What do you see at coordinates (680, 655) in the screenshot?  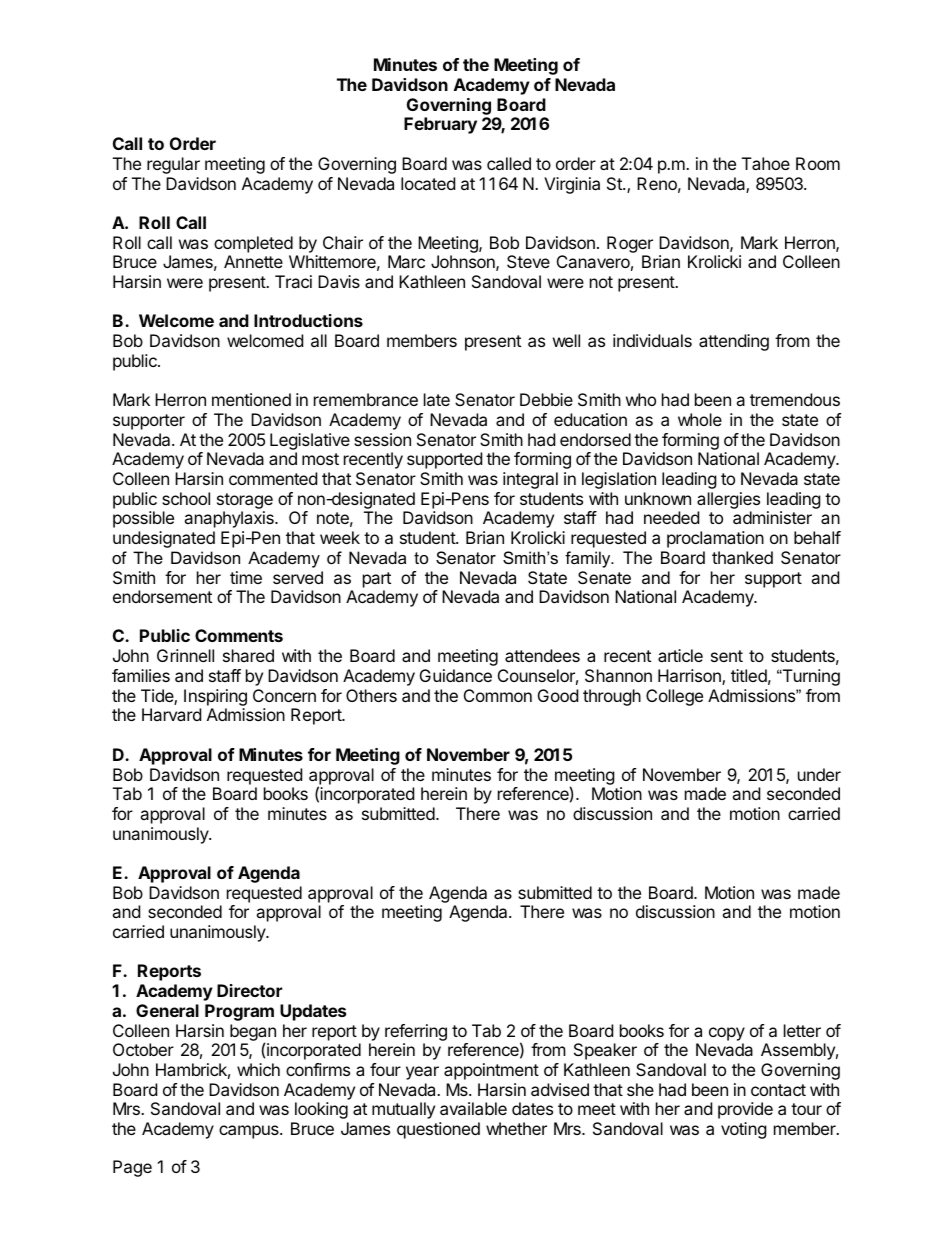 I see `article` at bounding box center [680, 655].
